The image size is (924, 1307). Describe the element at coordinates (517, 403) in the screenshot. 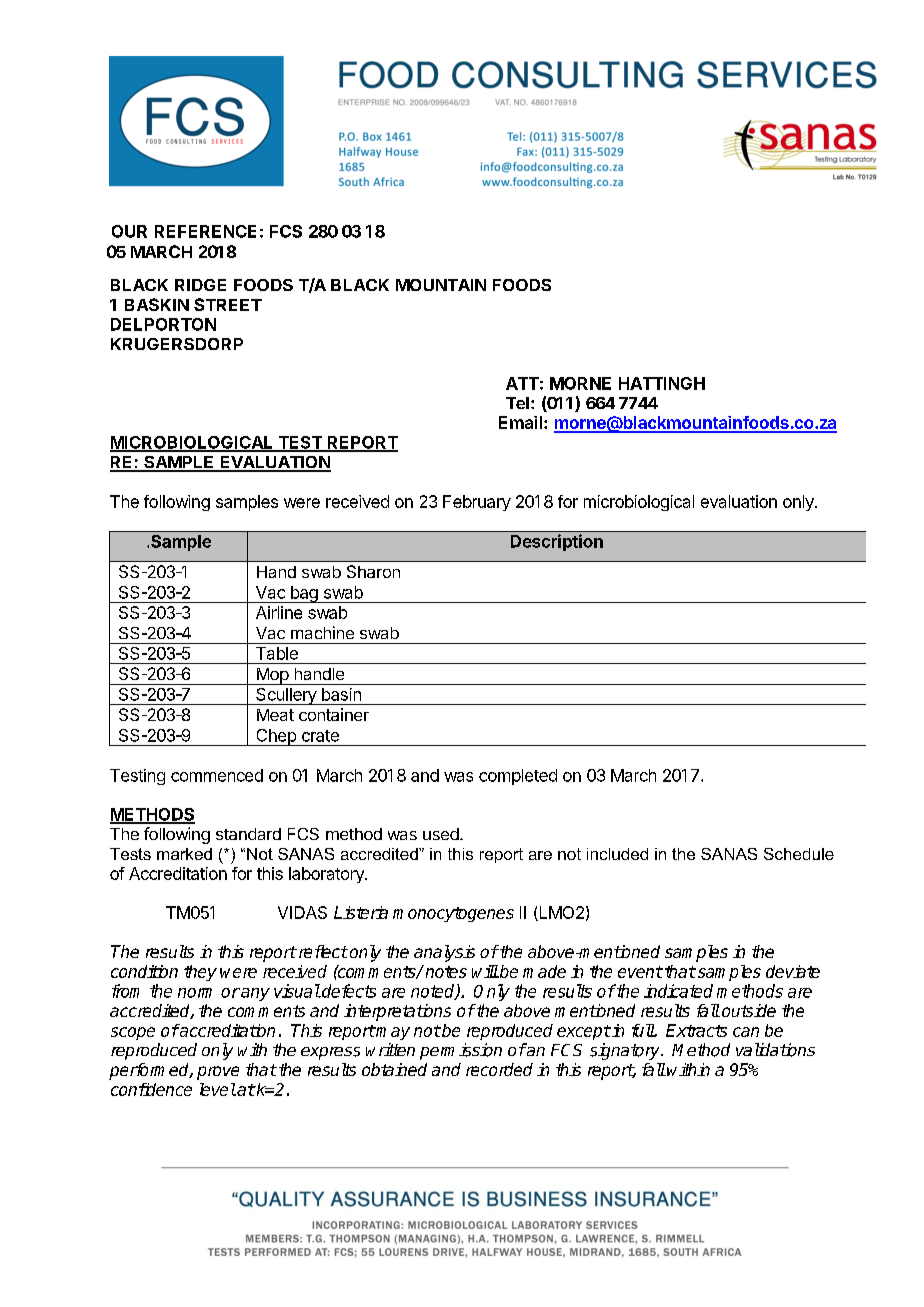

I see `Tel` at that location.
